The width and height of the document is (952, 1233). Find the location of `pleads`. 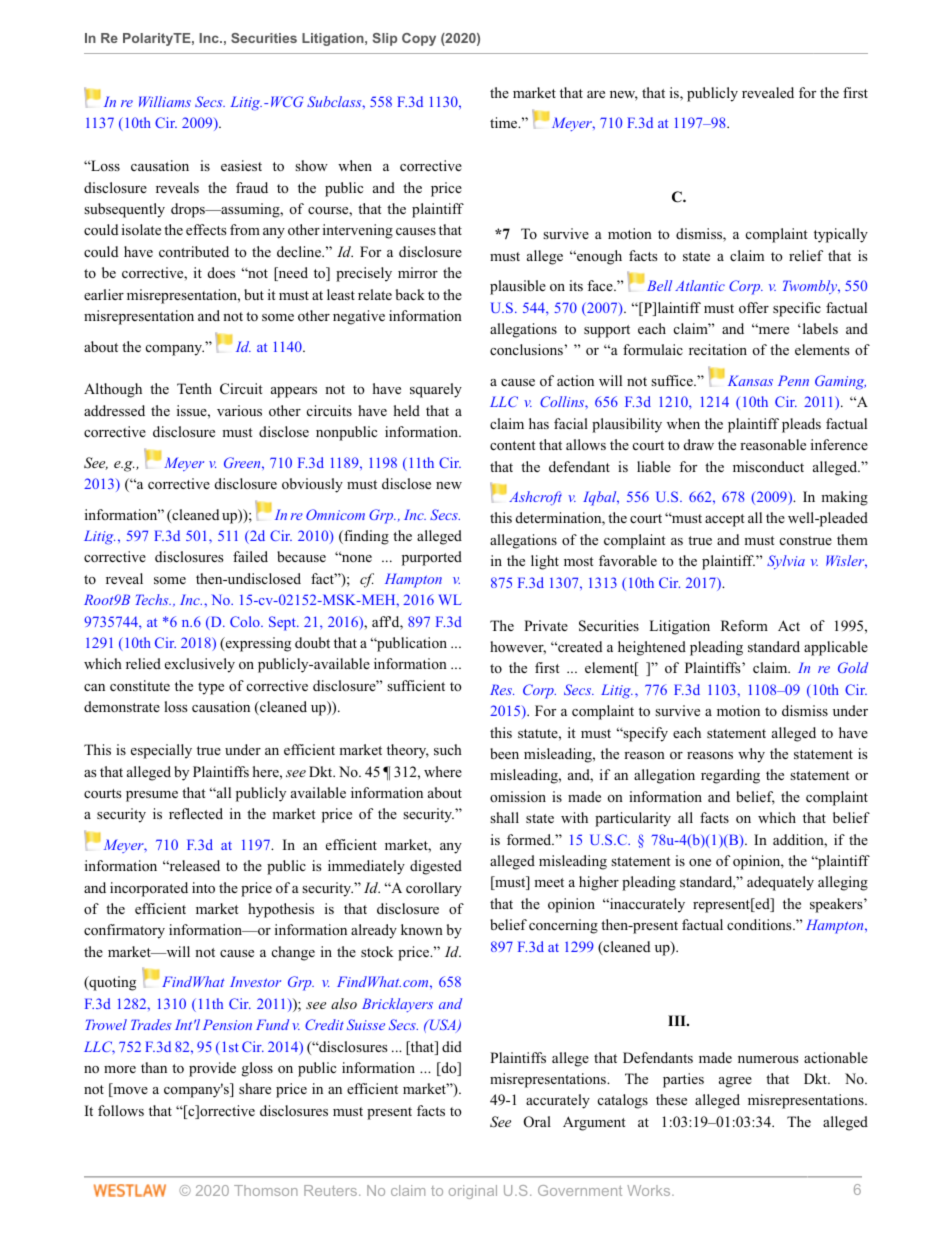

pleads is located at coordinates (801, 425).
